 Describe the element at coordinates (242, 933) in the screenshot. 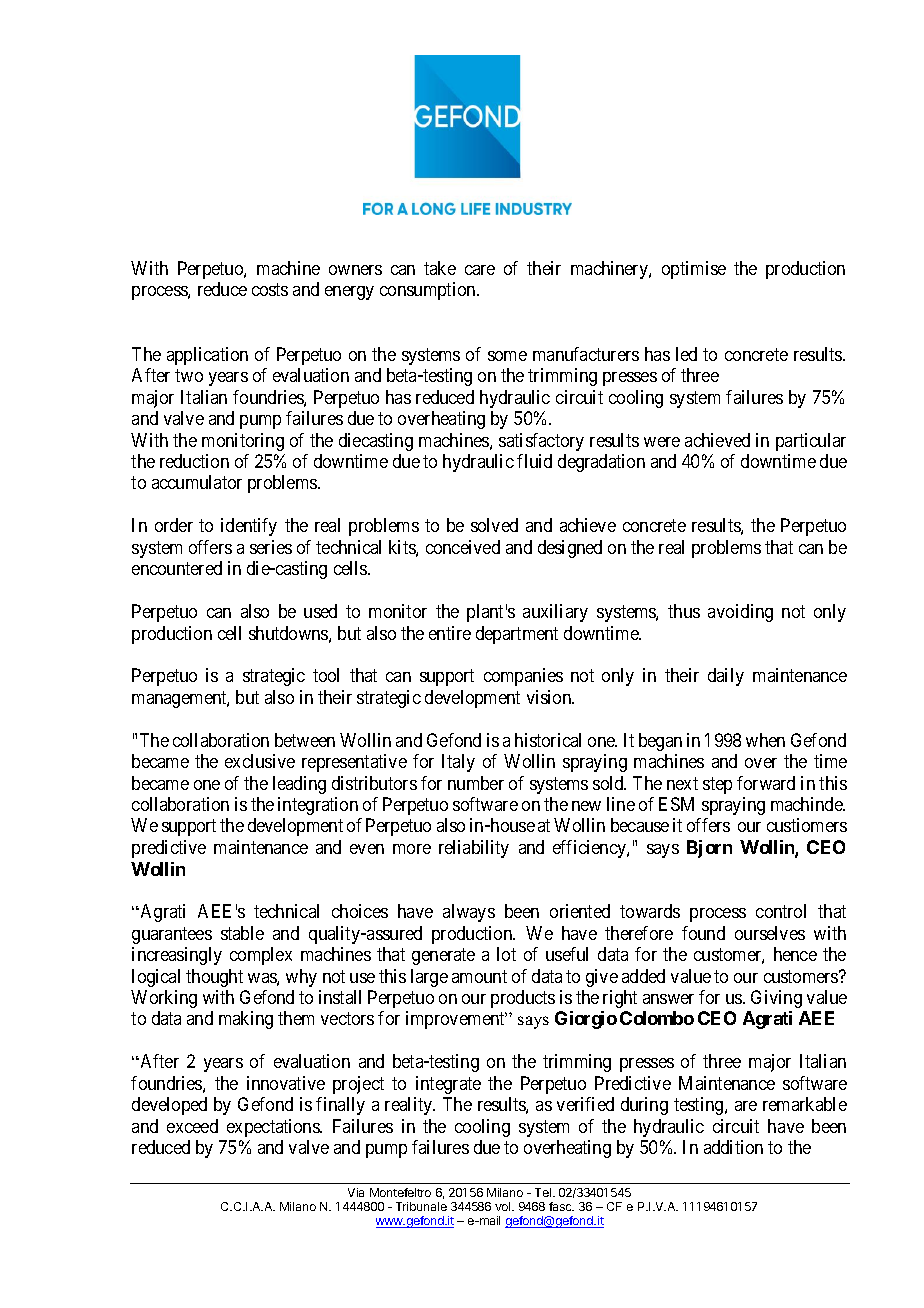

I see `stable` at that location.
